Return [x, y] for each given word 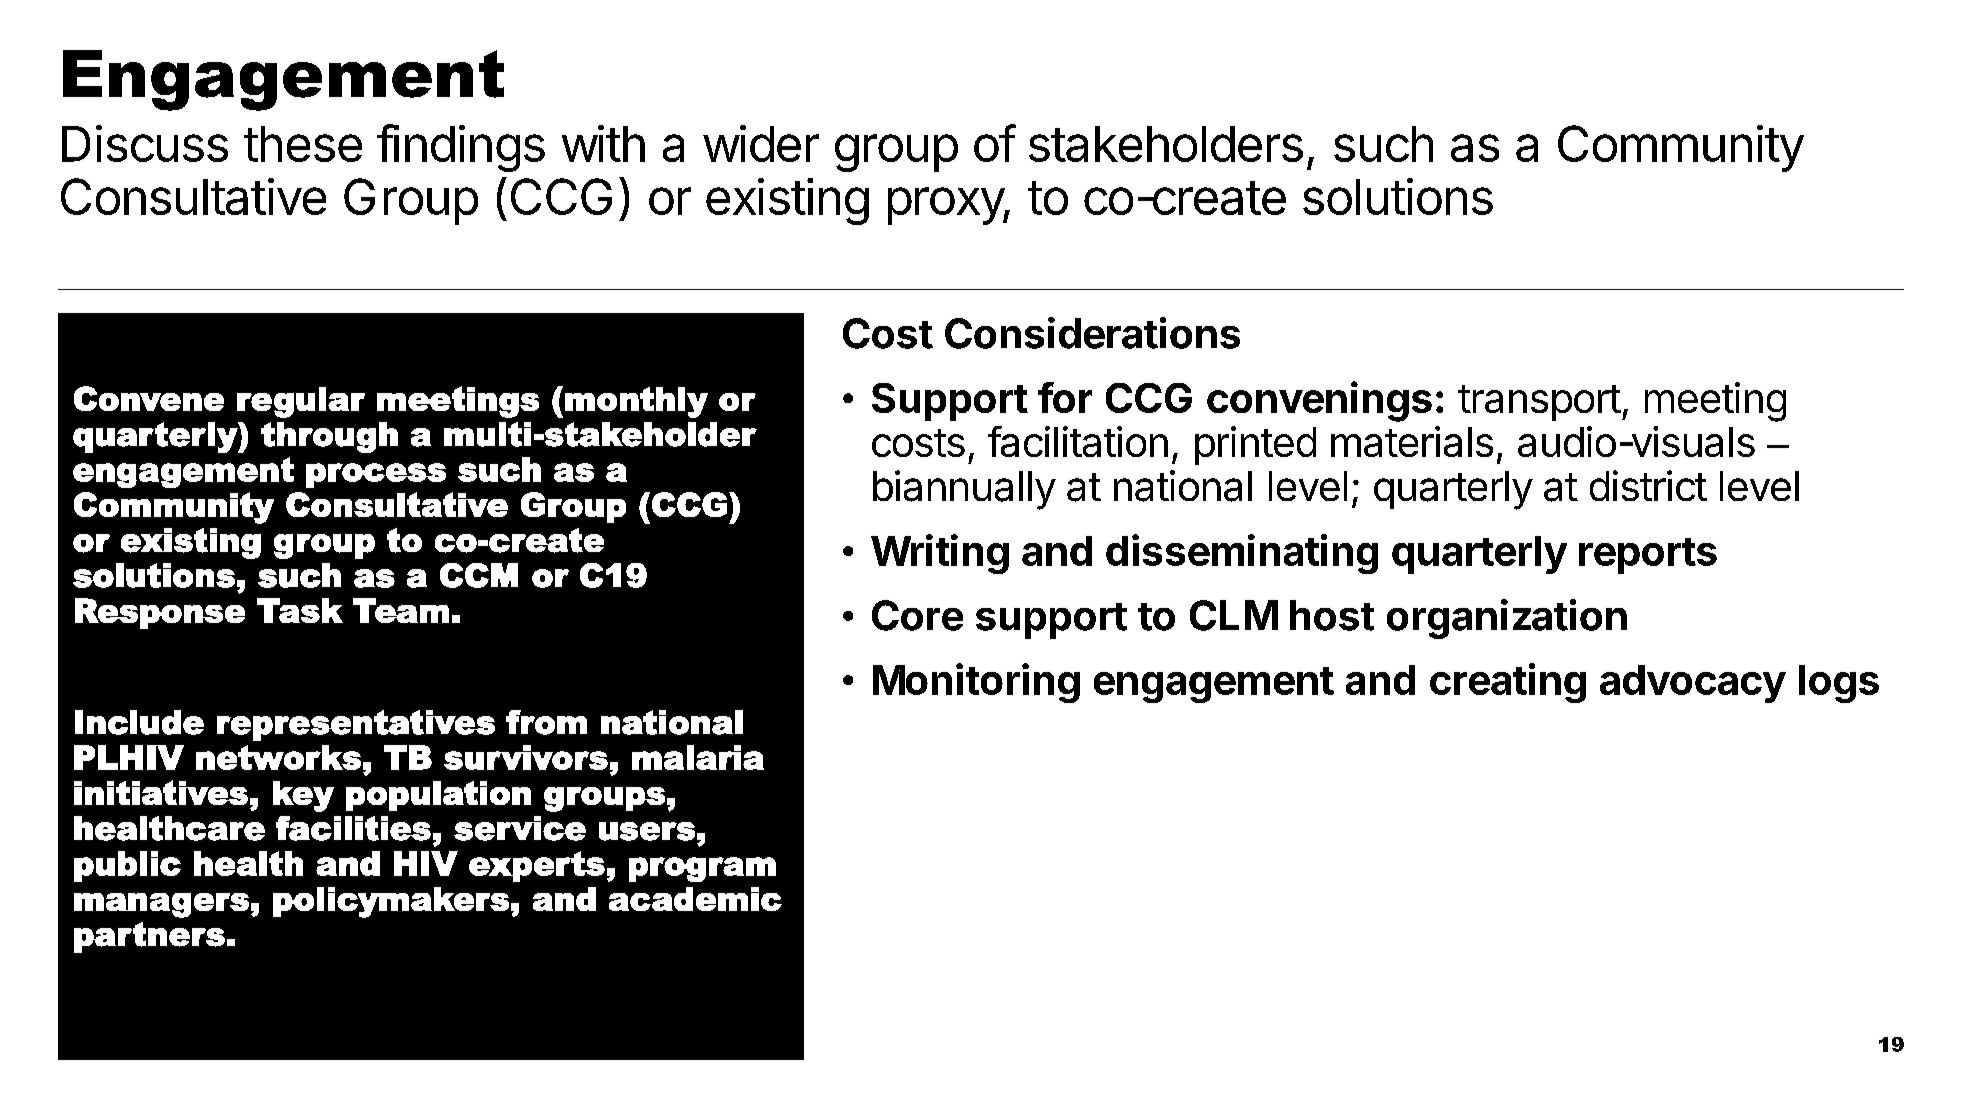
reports [1648, 556]
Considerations [1092, 333]
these [303, 144]
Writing [940, 554]
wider [761, 143]
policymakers [391, 902]
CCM [479, 575]
